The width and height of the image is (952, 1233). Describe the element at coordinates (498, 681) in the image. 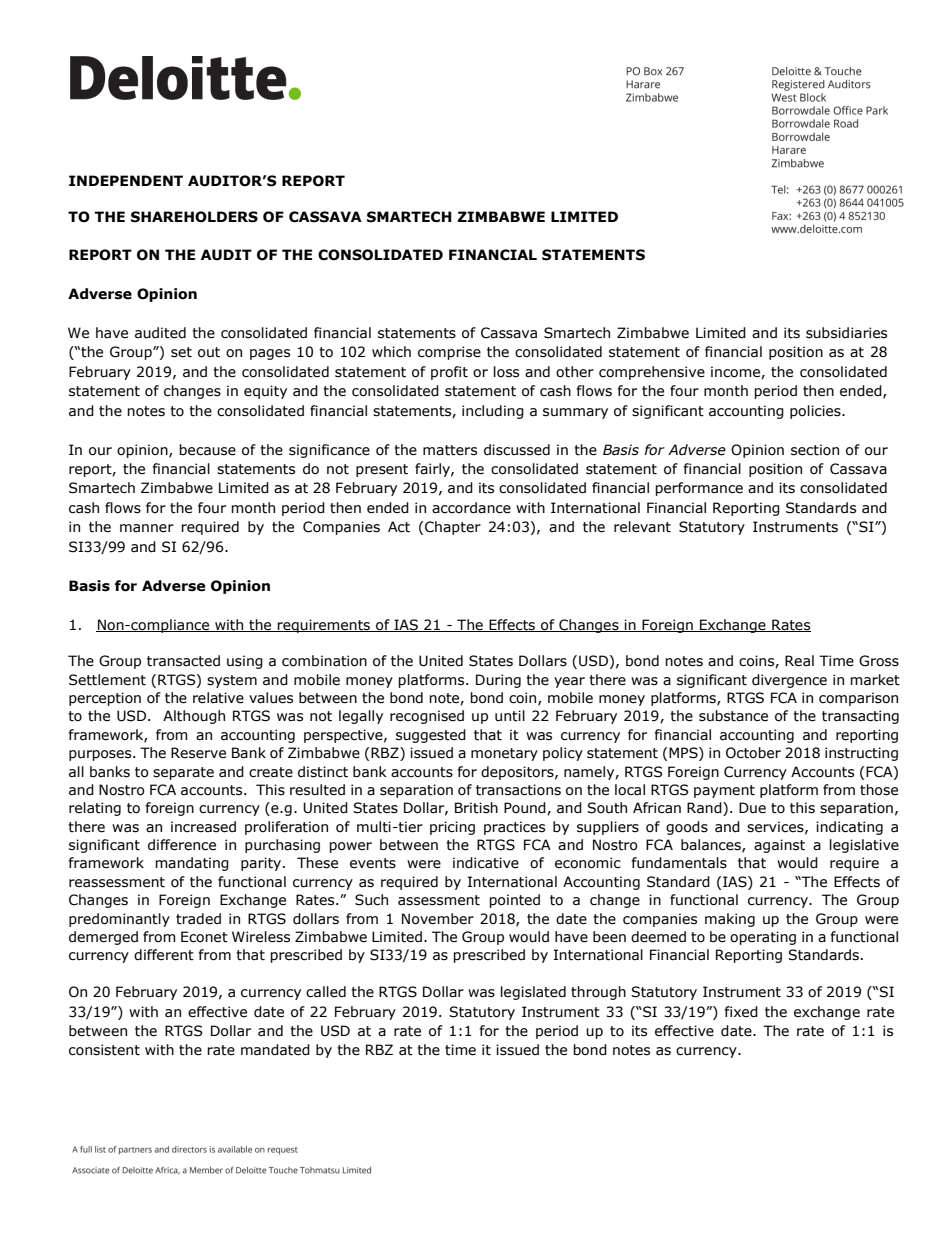

I see `During` at that location.
